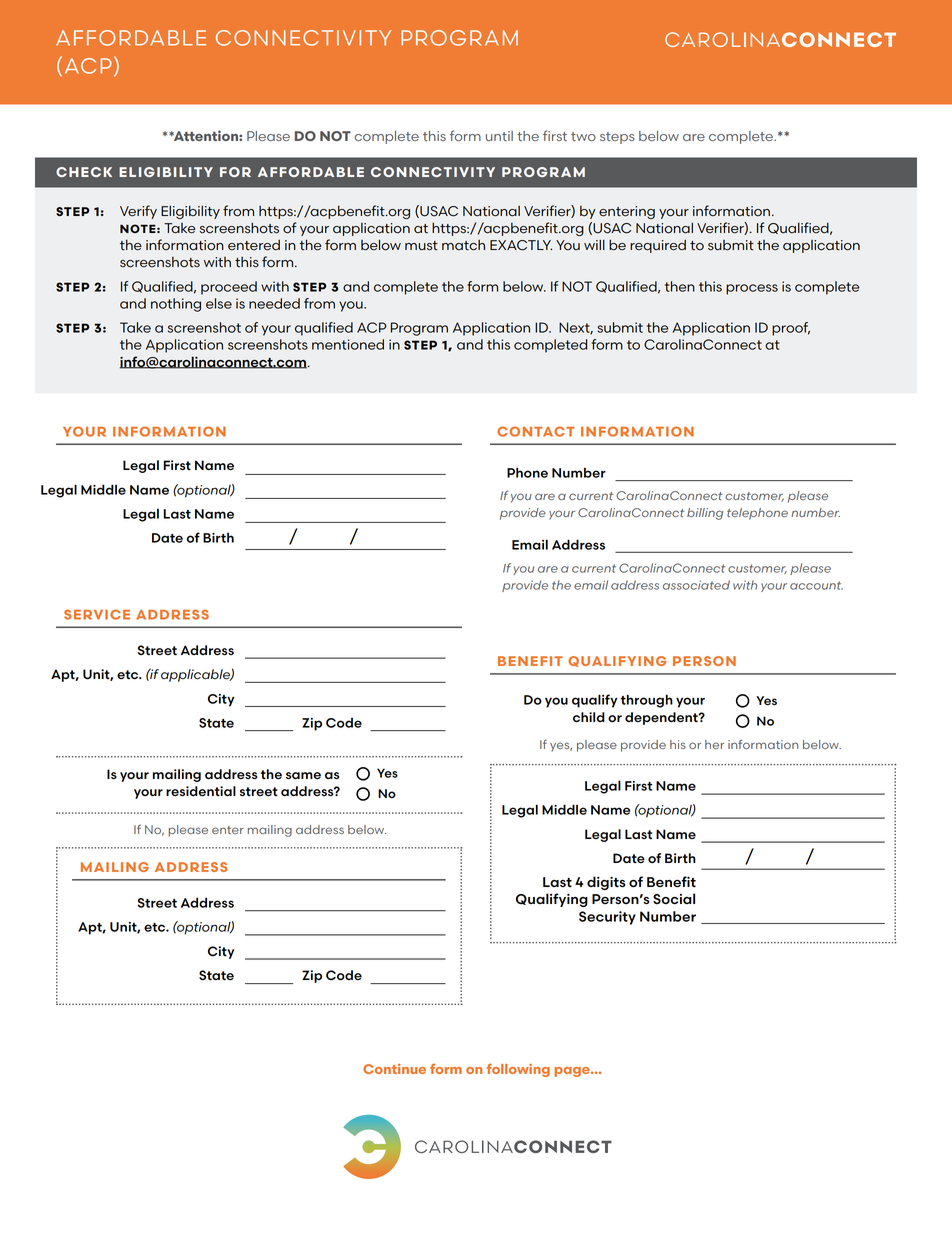  I want to click on her, so click(714, 744).
